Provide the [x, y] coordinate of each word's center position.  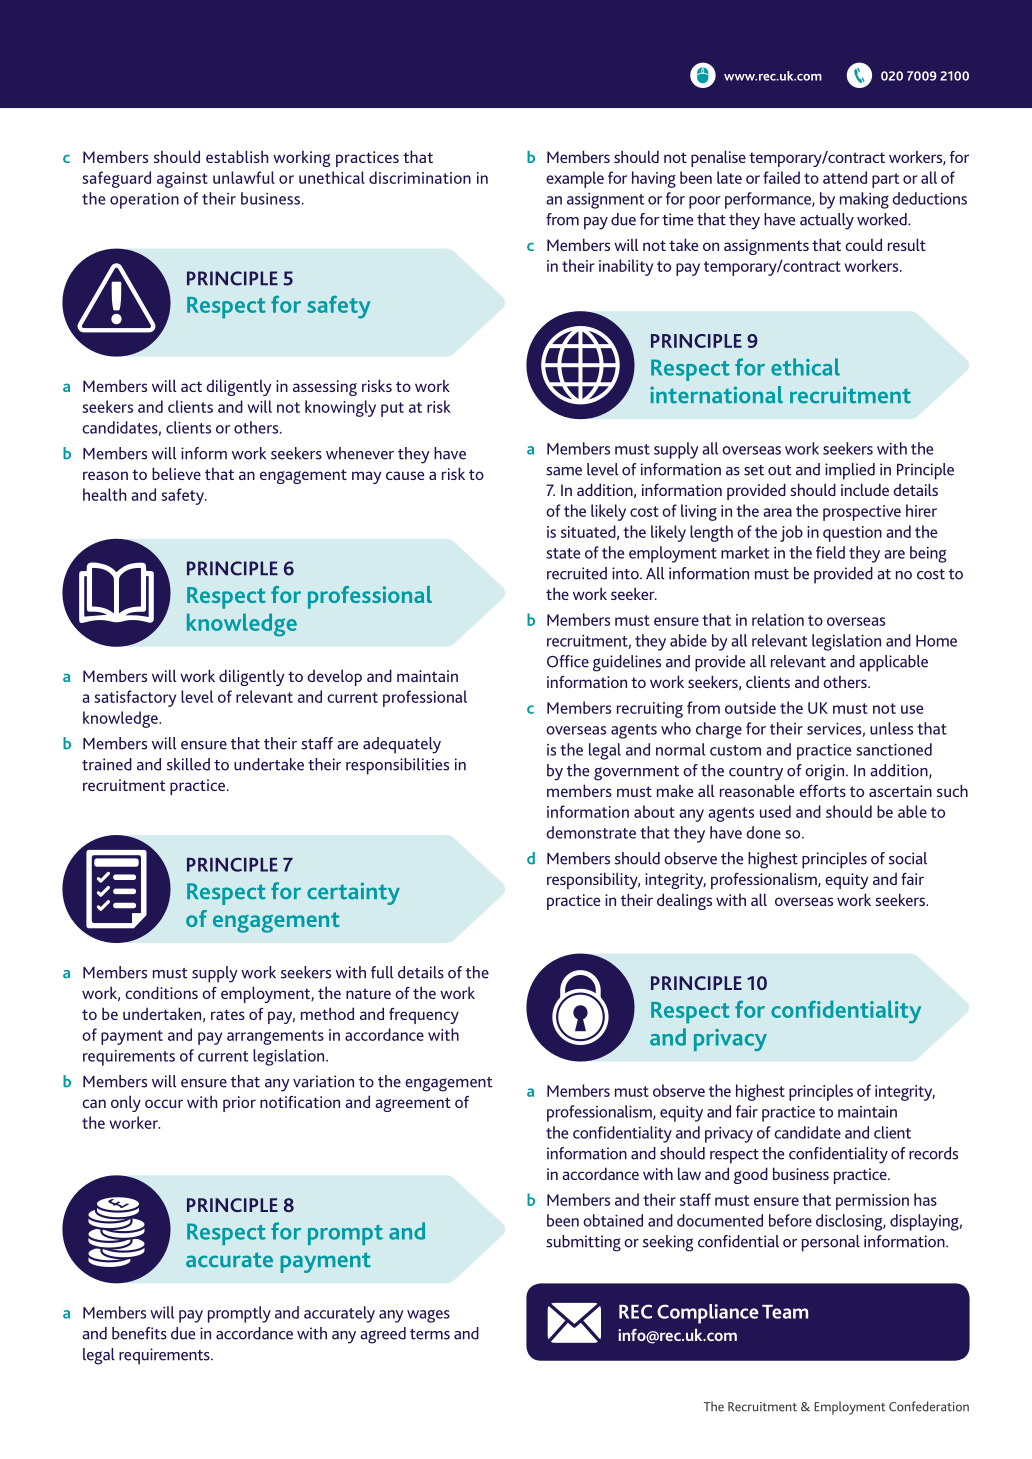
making [864, 200]
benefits [139, 1333]
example [575, 179]
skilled [188, 764]
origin [826, 772]
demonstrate [591, 832]
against [182, 180]
